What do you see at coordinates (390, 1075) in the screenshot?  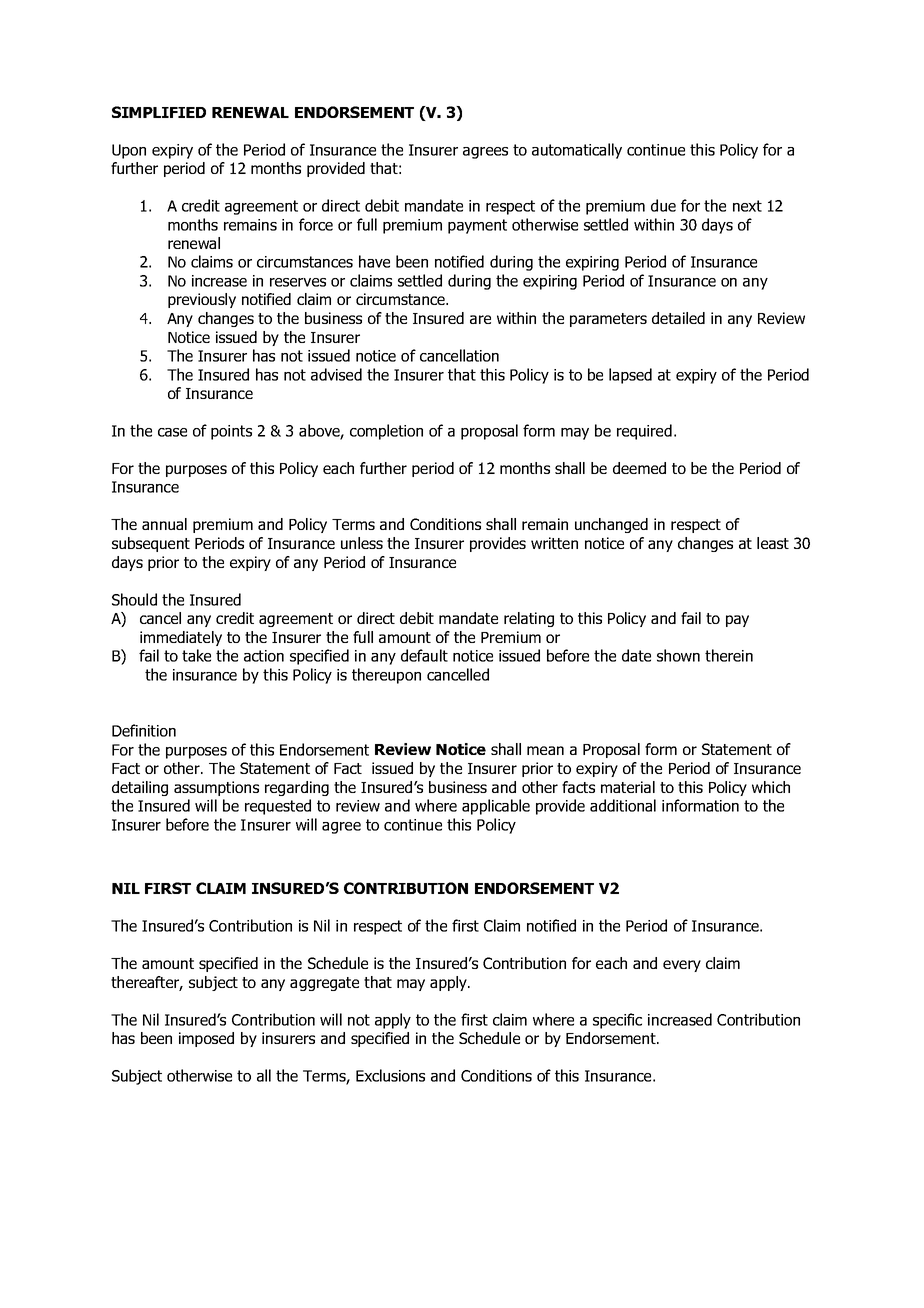 I see `Exclusions` at bounding box center [390, 1075].
